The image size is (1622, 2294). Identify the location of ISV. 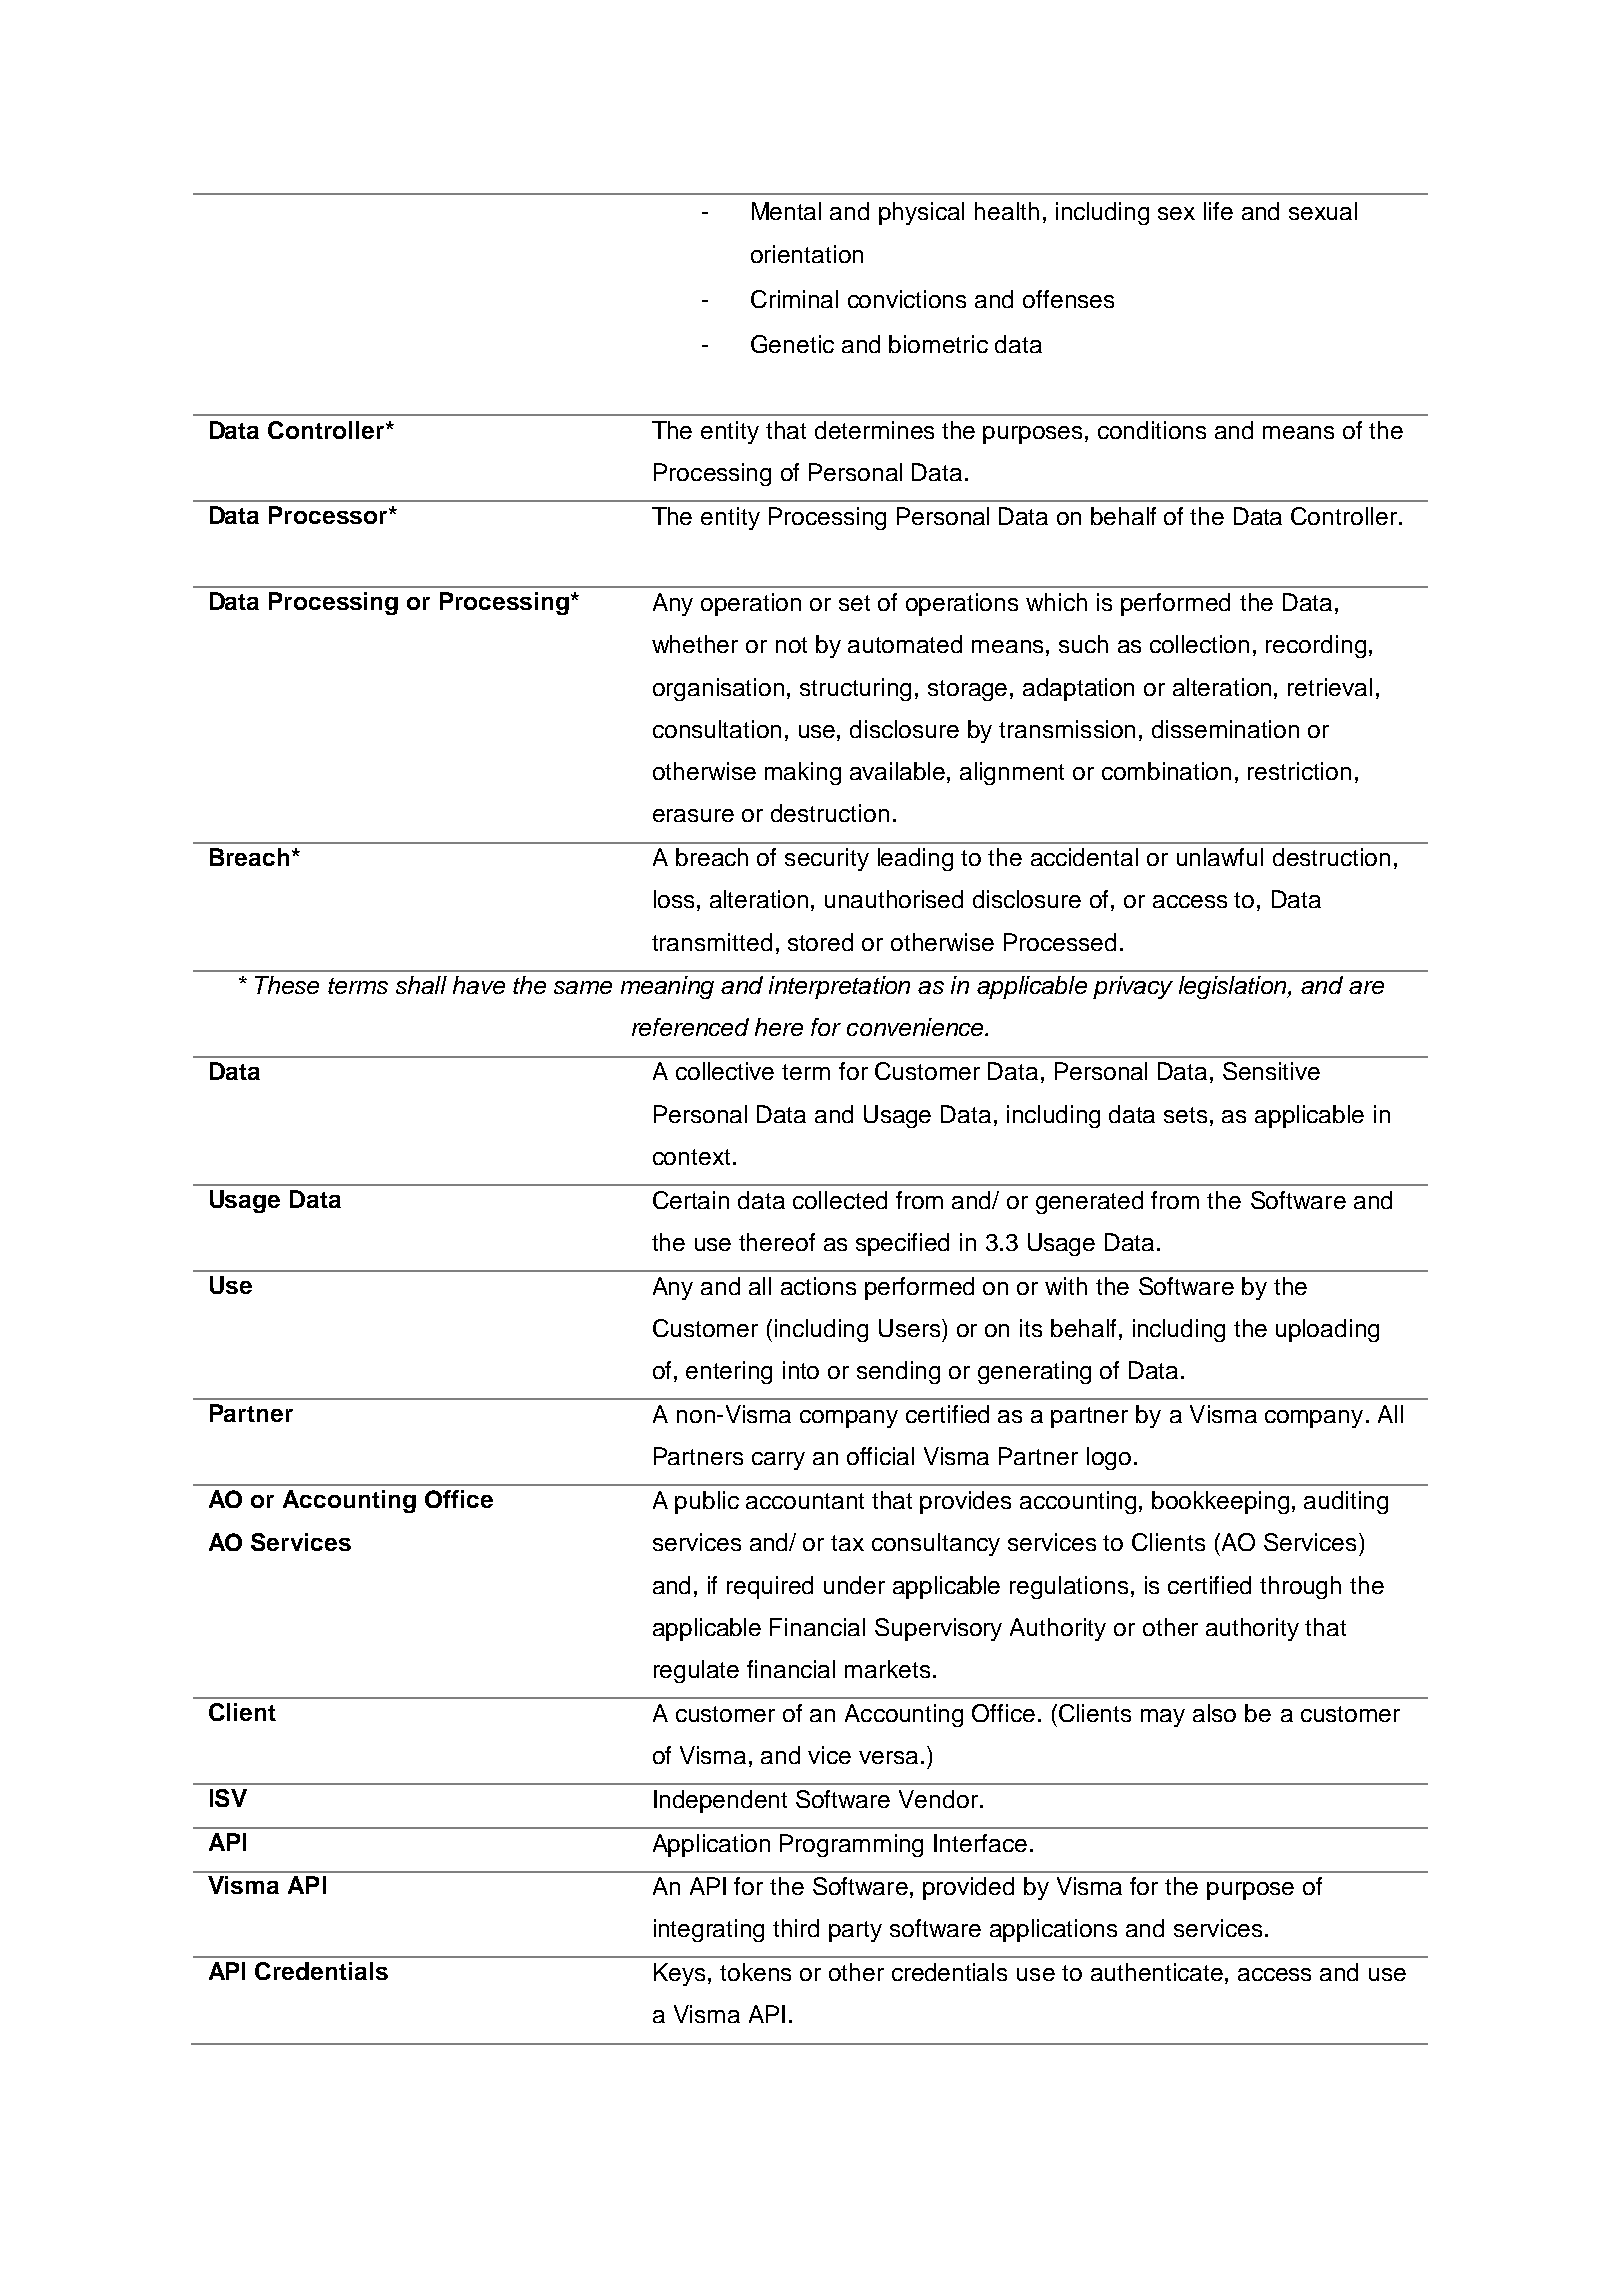
(228, 1798).
